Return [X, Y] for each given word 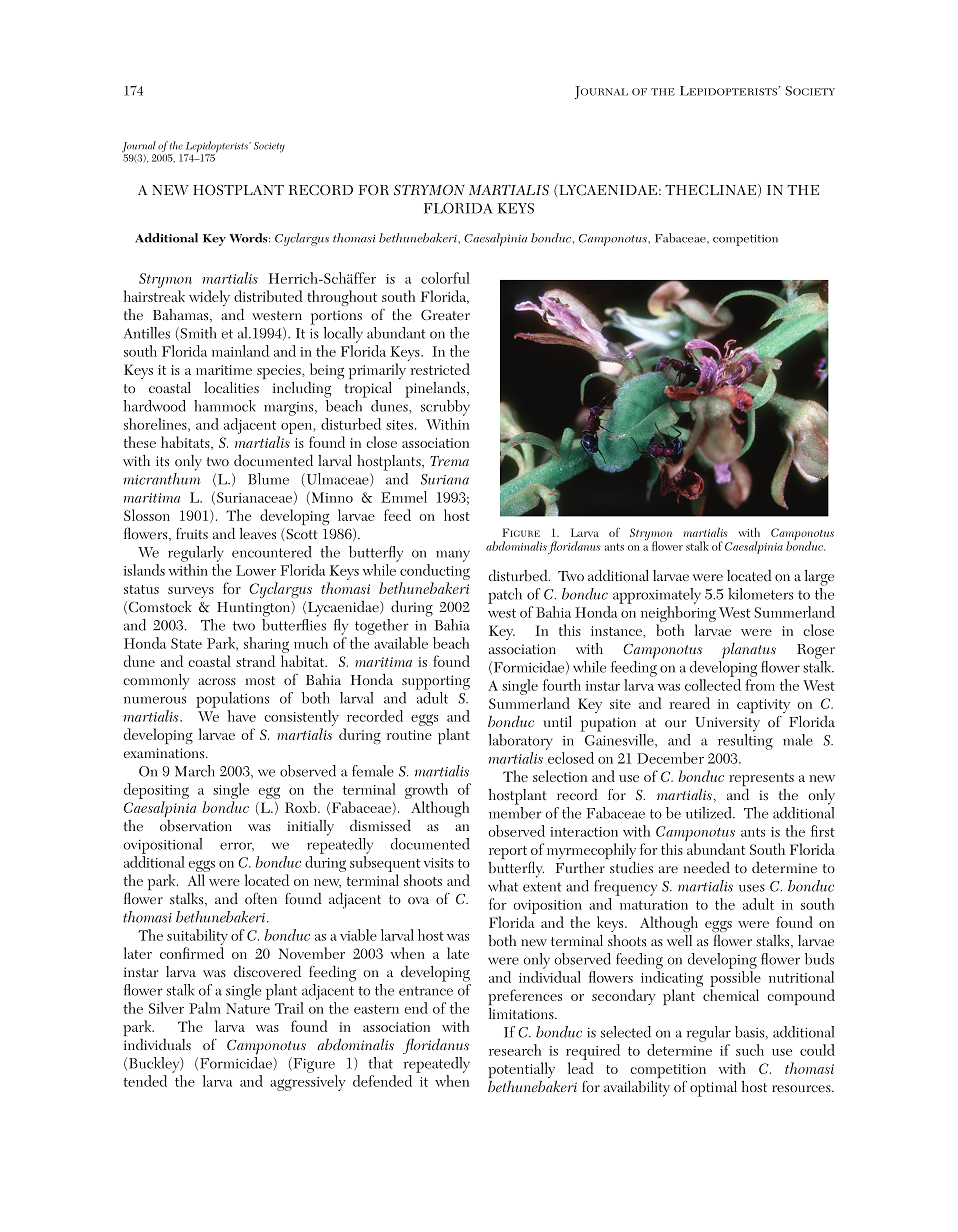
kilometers [760, 594]
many [453, 556]
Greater [445, 315]
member [515, 811]
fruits [192, 533]
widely [209, 298]
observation [196, 825]
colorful [445, 278]
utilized [710, 813]
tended [145, 1081]
